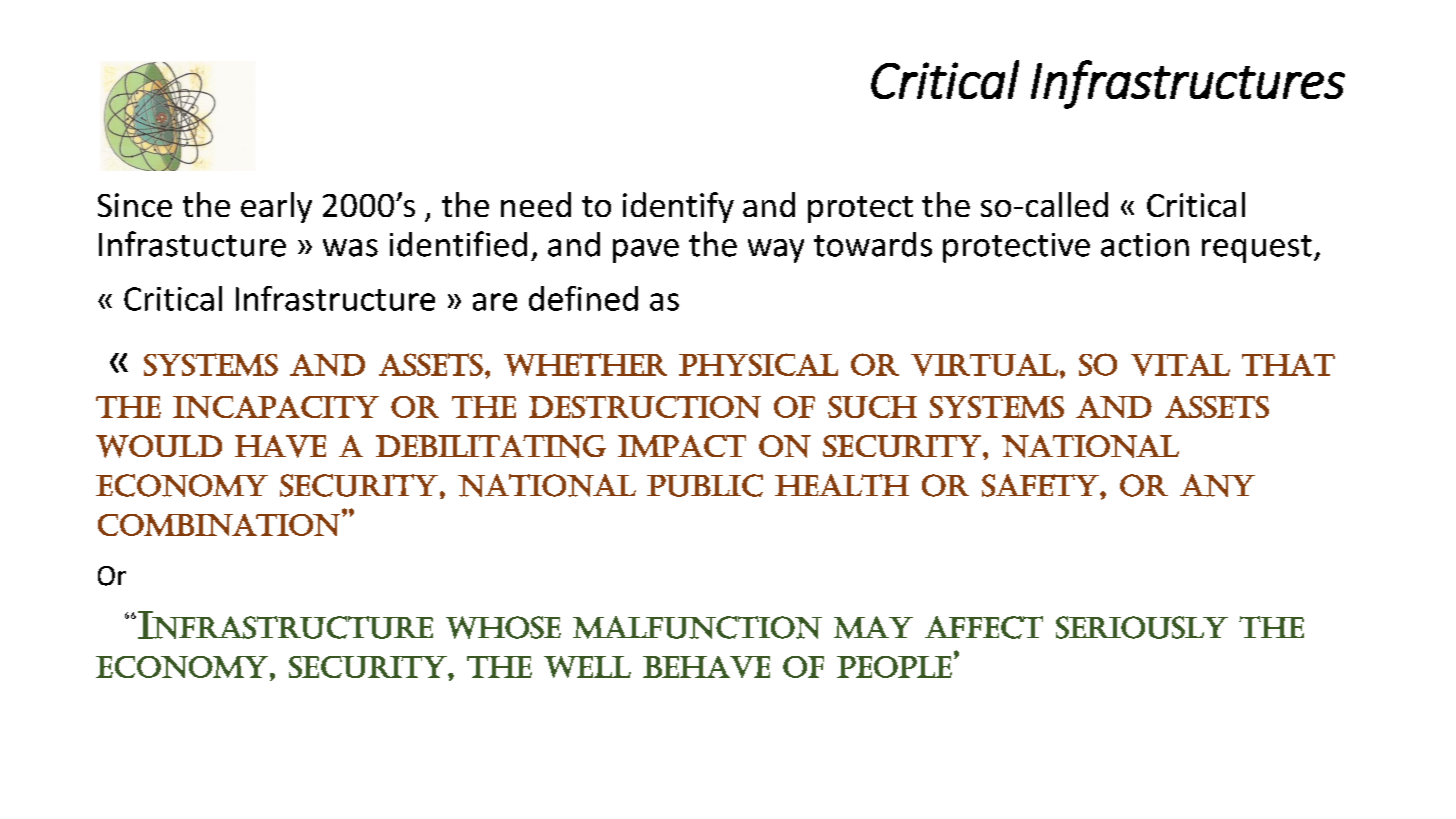 The image size is (1456, 819). I want to click on IMPACT, so click(682, 446).
